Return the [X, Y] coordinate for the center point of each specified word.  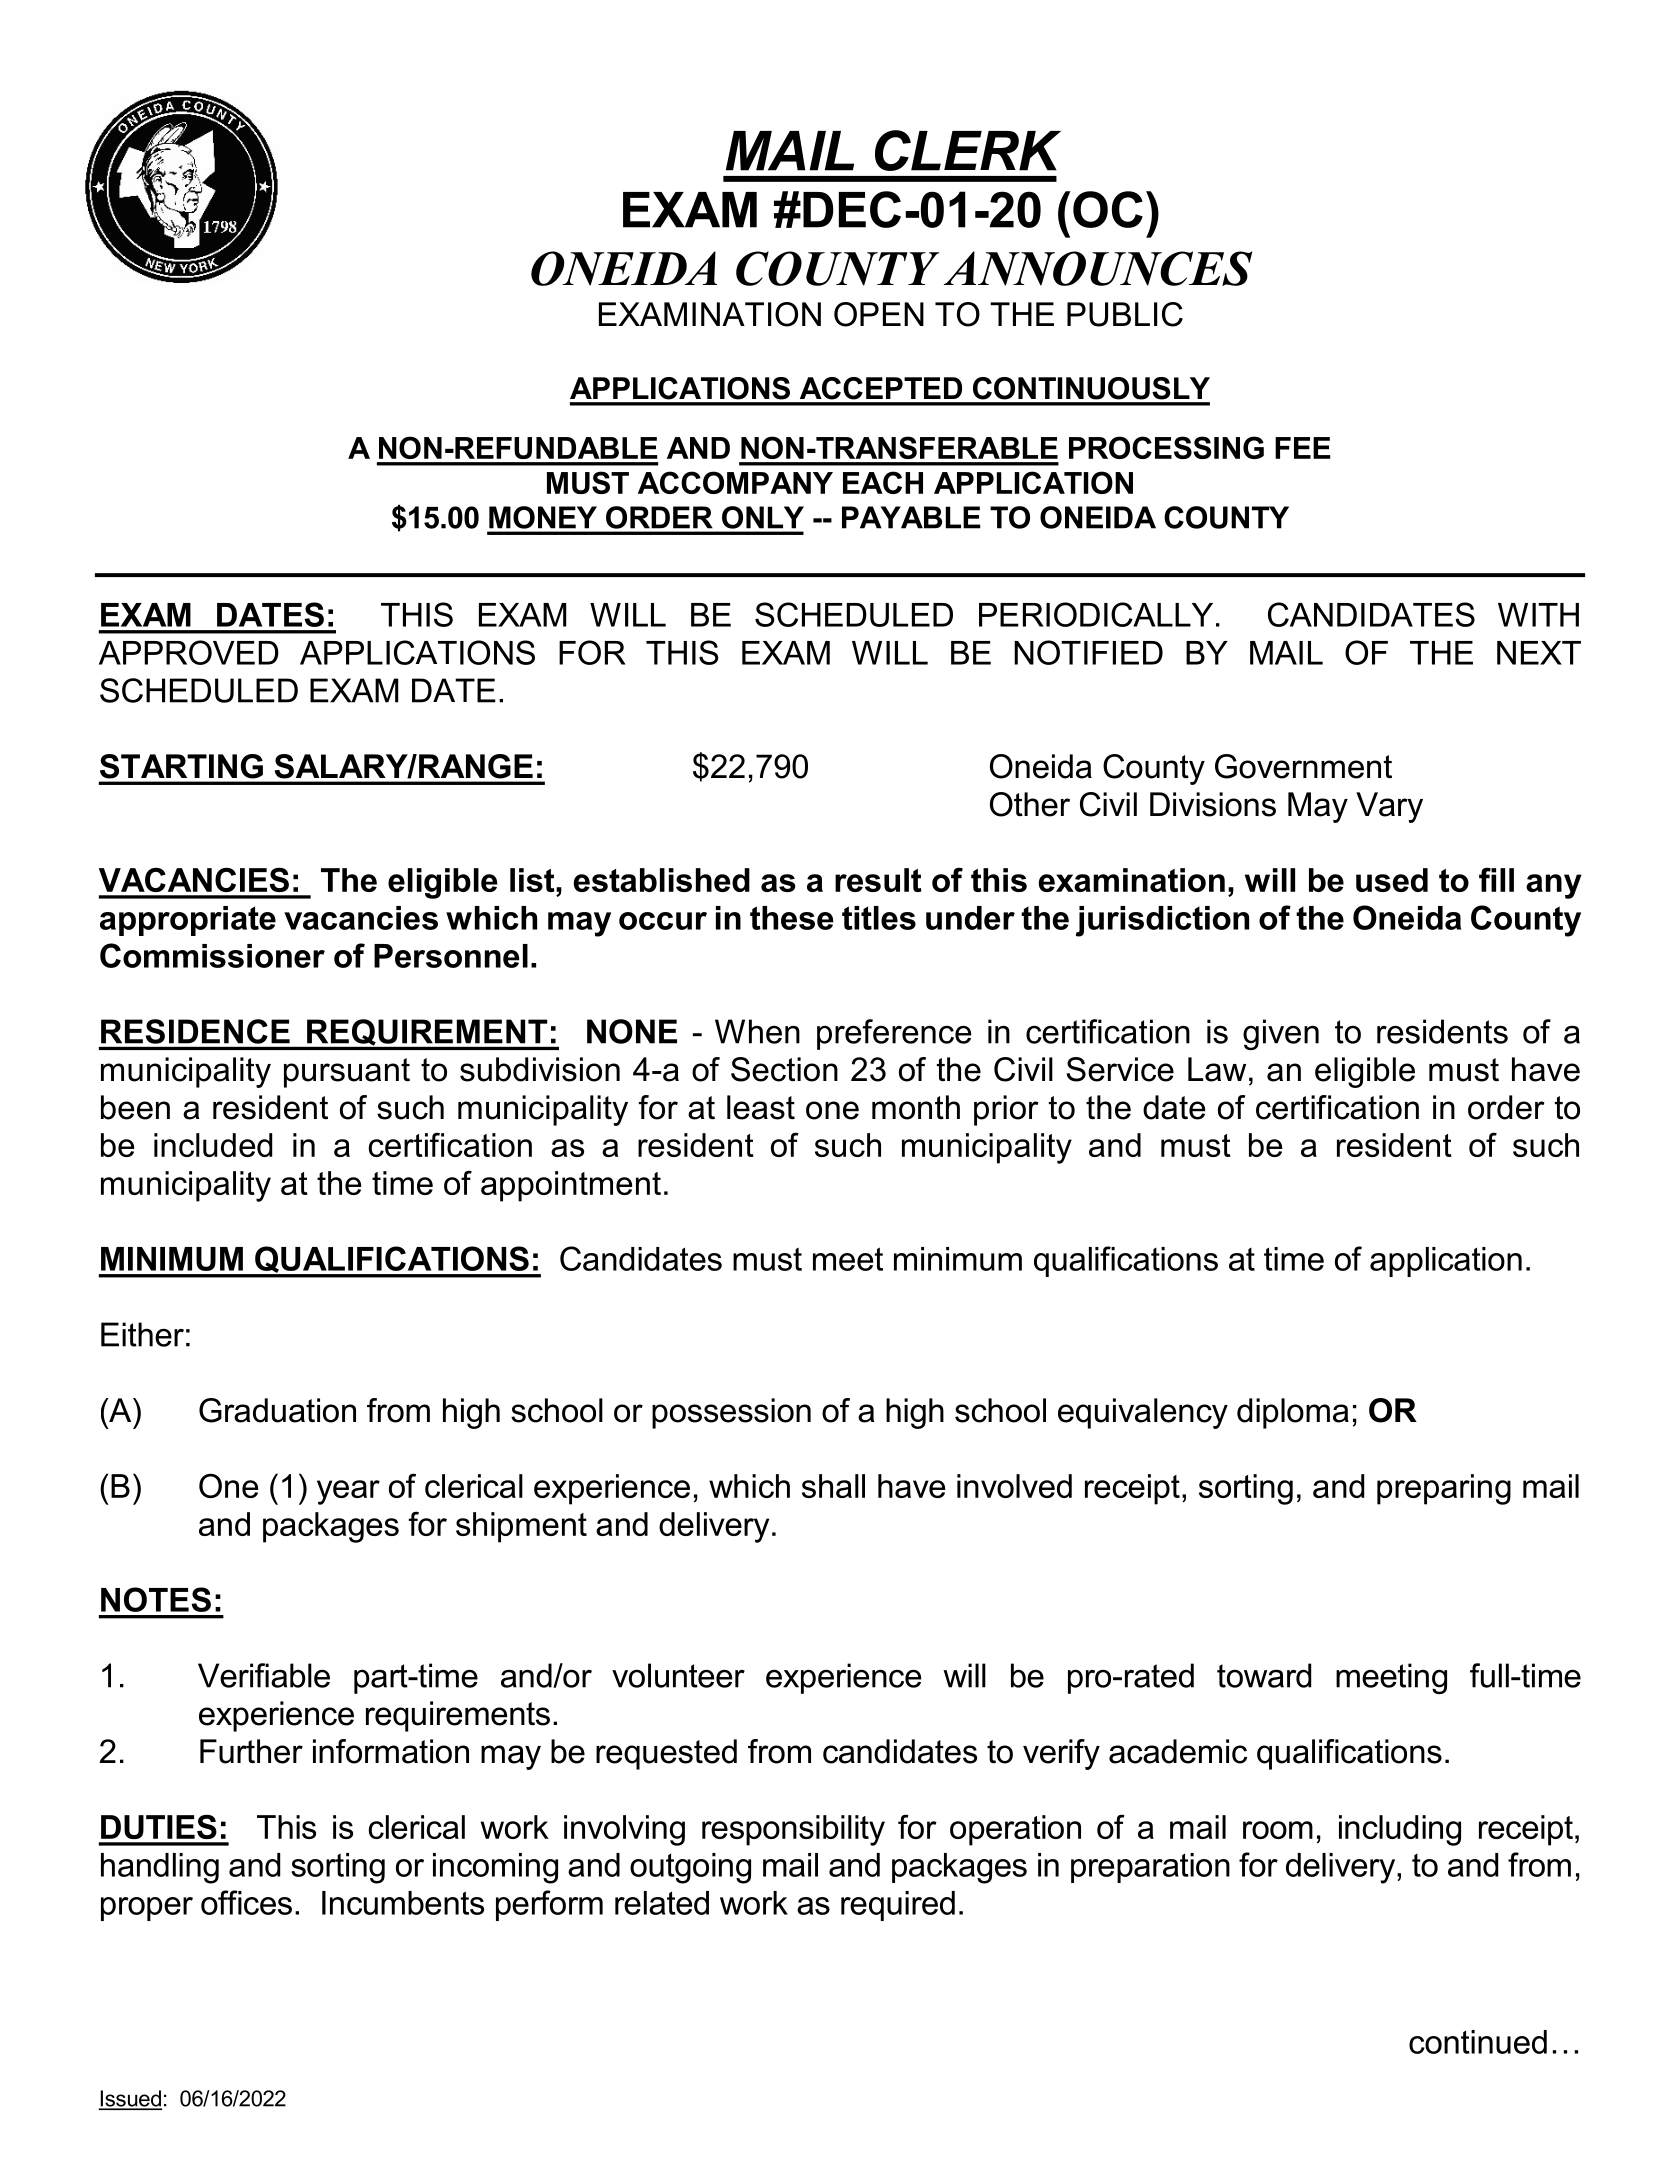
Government [1303, 766]
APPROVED [189, 652]
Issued [130, 2099]
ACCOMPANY [735, 482]
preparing [1444, 1489]
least [761, 1107]
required [898, 1906]
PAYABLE [911, 517]
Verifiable [264, 1675]
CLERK [968, 150]
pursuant [347, 1073]
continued [1478, 2042]
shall [833, 1486]
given [1281, 1034]
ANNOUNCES [1098, 268]
